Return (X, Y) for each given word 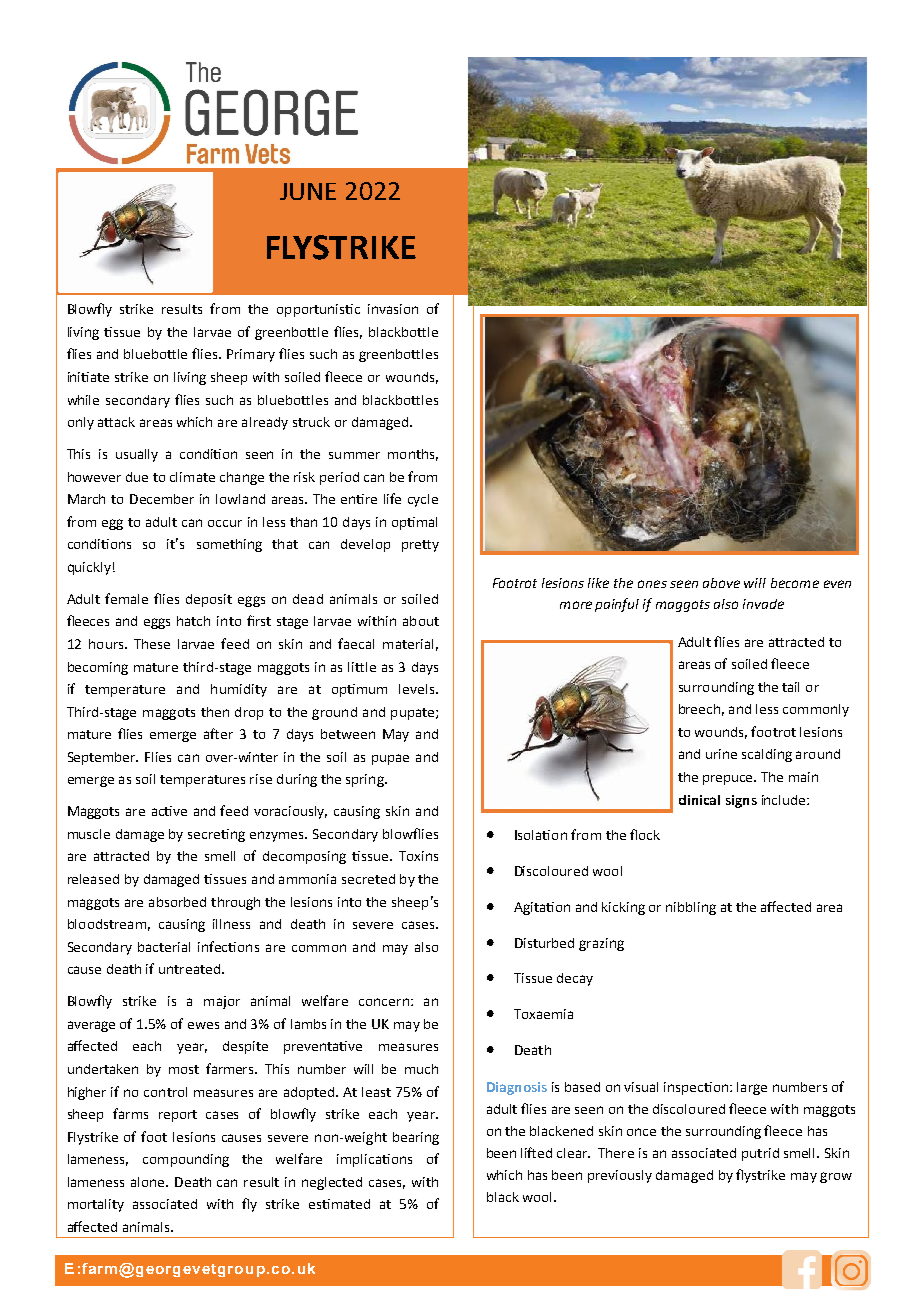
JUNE (308, 191)
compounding (186, 1160)
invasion (393, 309)
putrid (760, 1154)
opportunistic (318, 310)
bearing (416, 1138)
